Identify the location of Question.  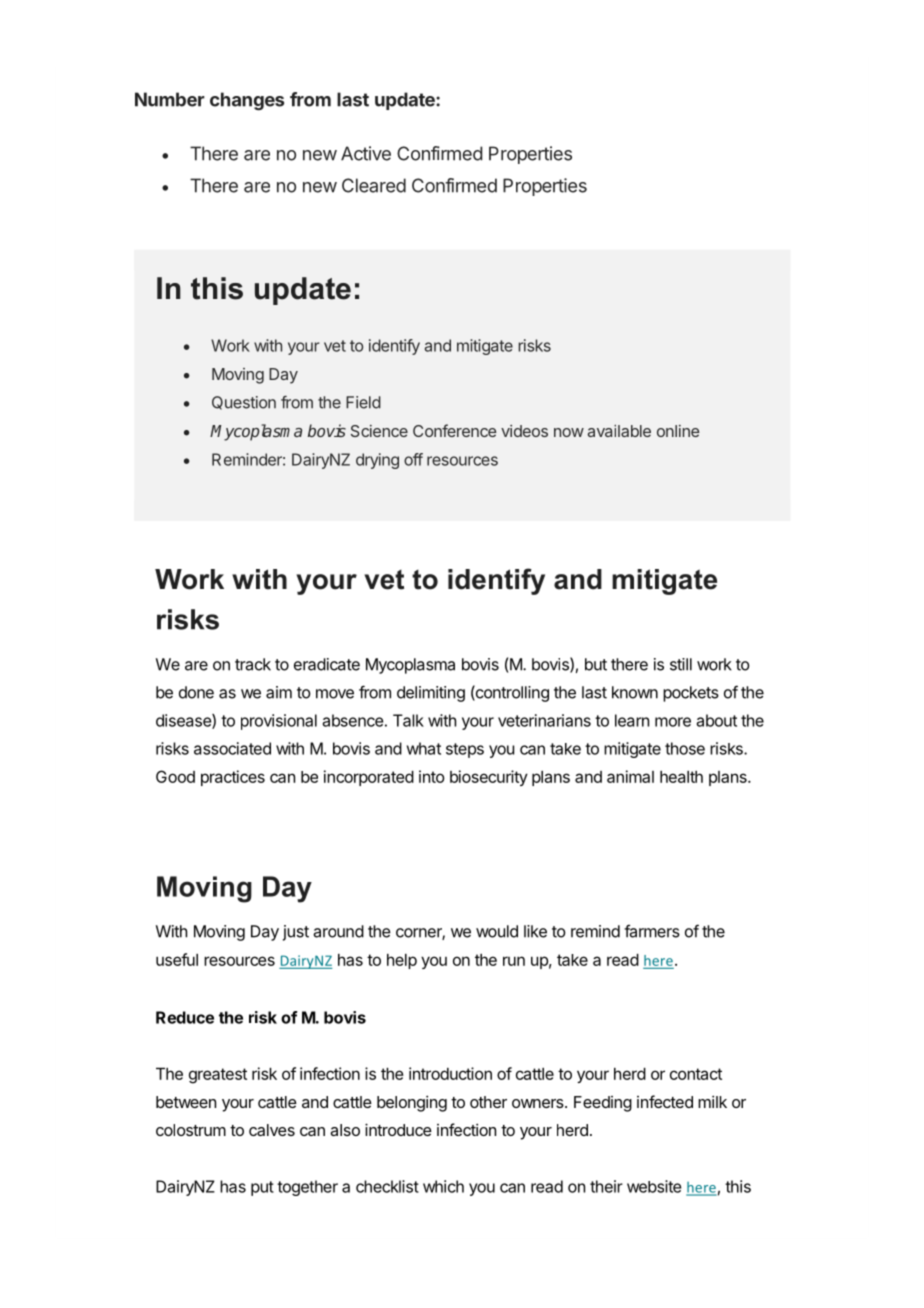
(244, 403).
